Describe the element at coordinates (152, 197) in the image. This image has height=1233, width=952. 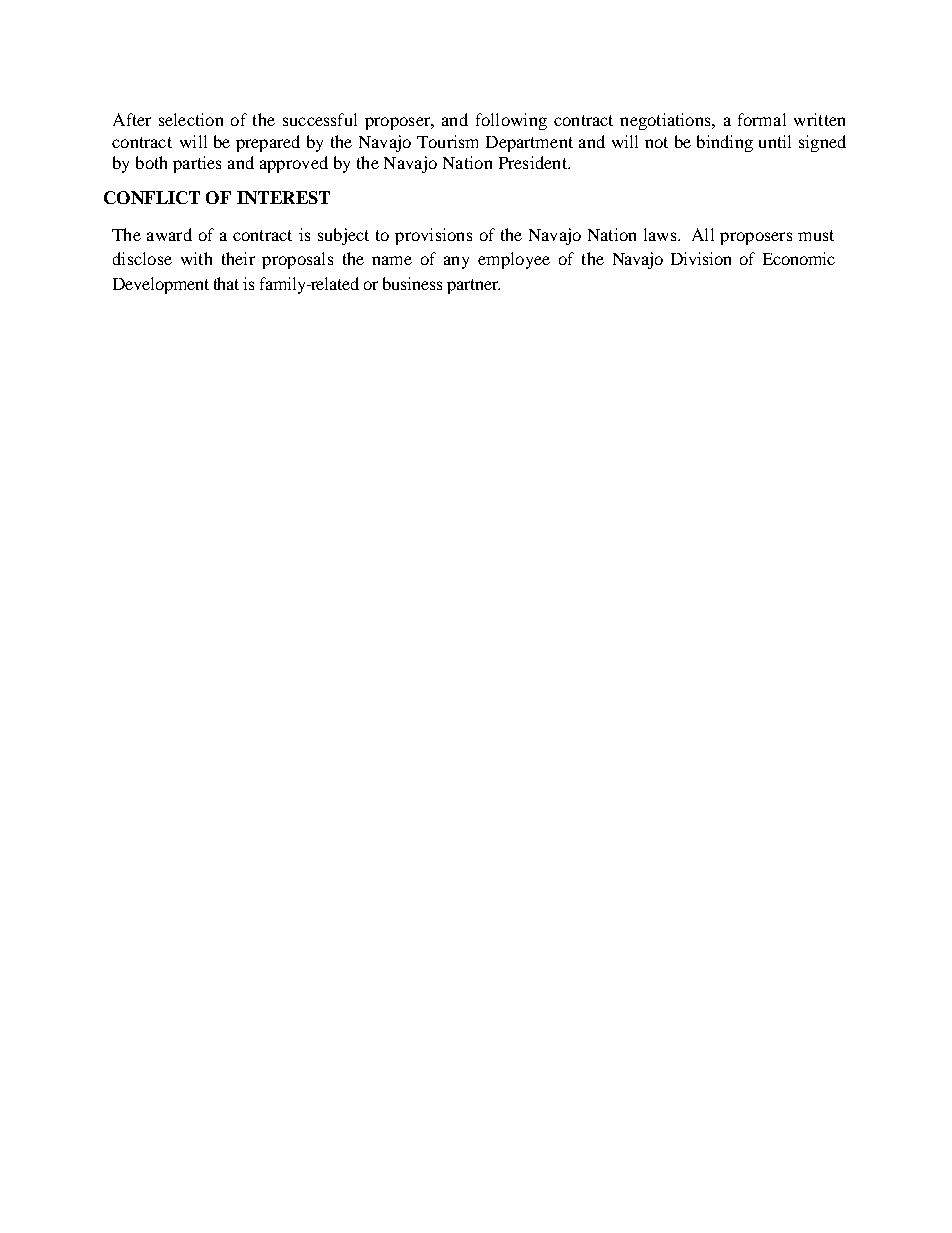
I see `CONFLICT` at that location.
